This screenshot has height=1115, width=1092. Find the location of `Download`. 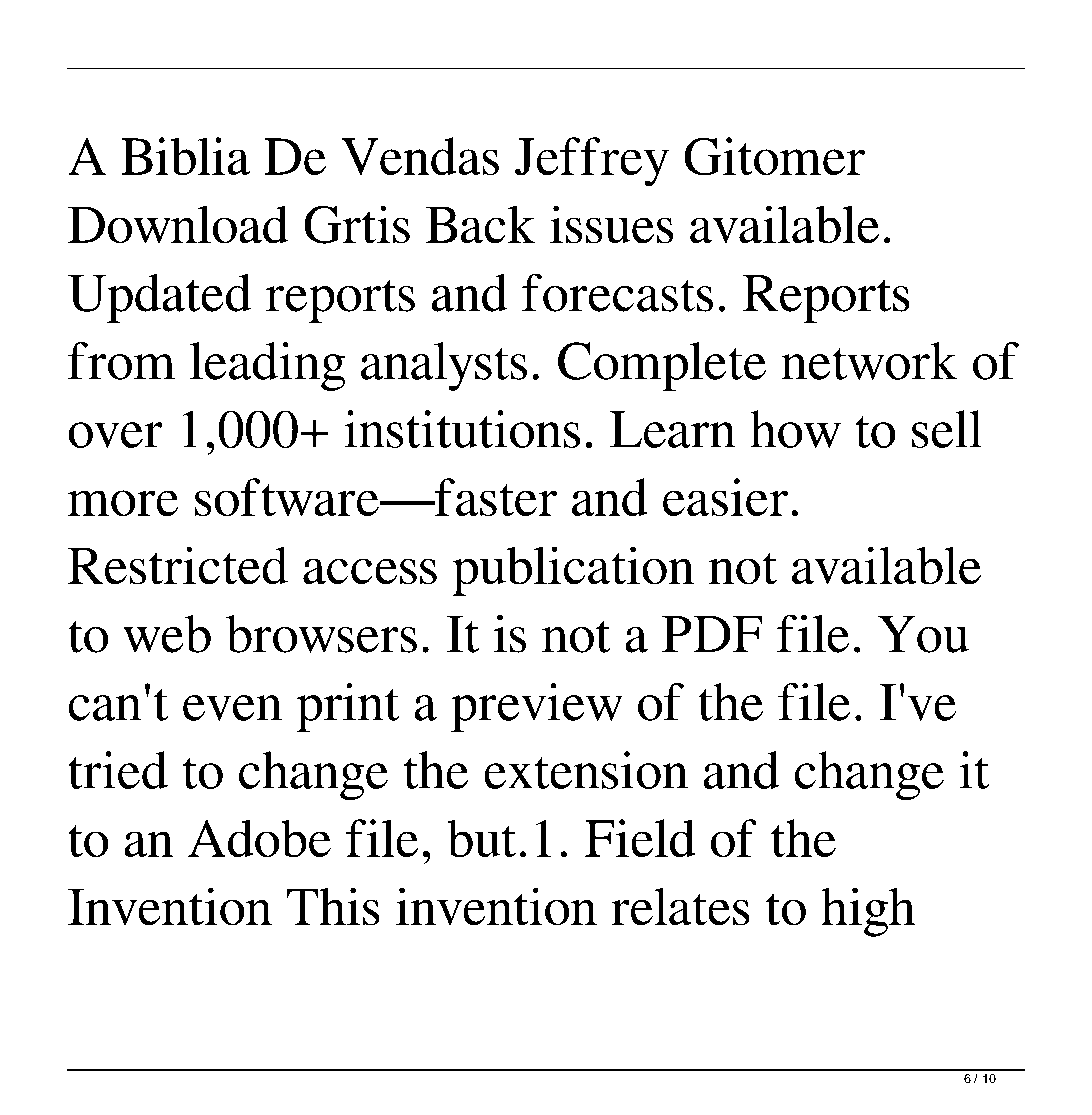

Download is located at coordinates (178, 224).
